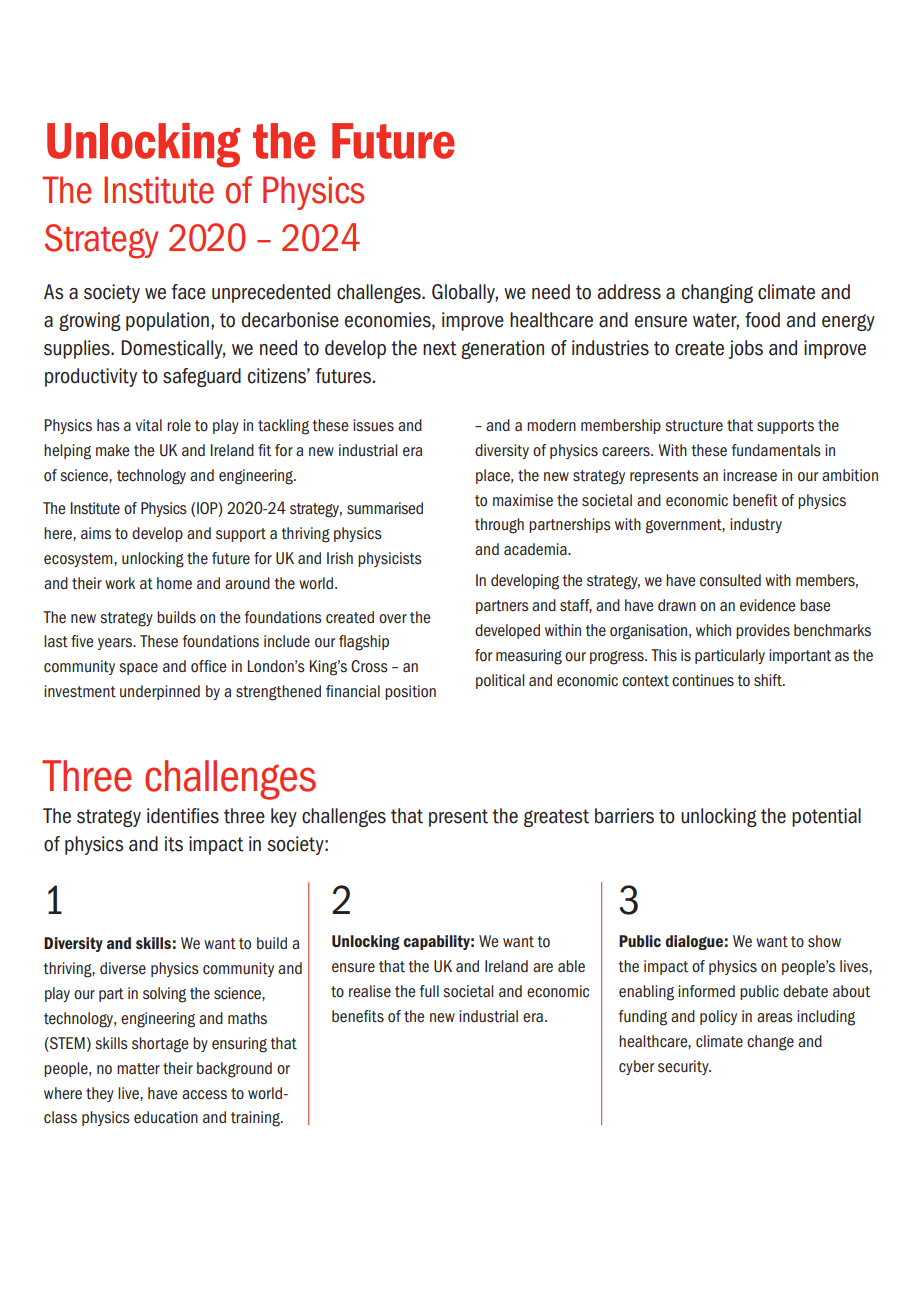 This screenshot has height=1308, width=924. I want to click on food, so click(762, 320).
